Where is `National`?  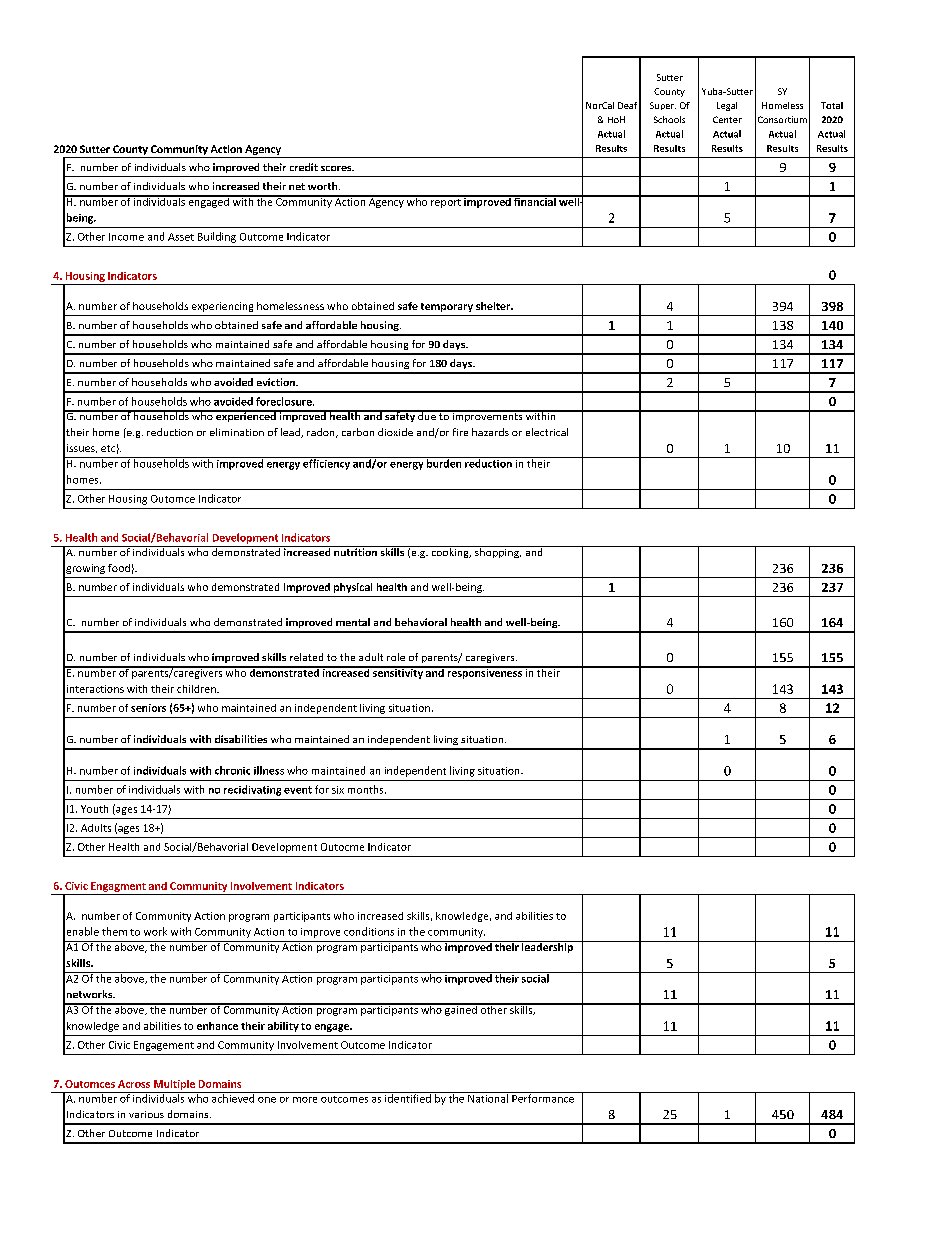
National is located at coordinates (488, 1097).
